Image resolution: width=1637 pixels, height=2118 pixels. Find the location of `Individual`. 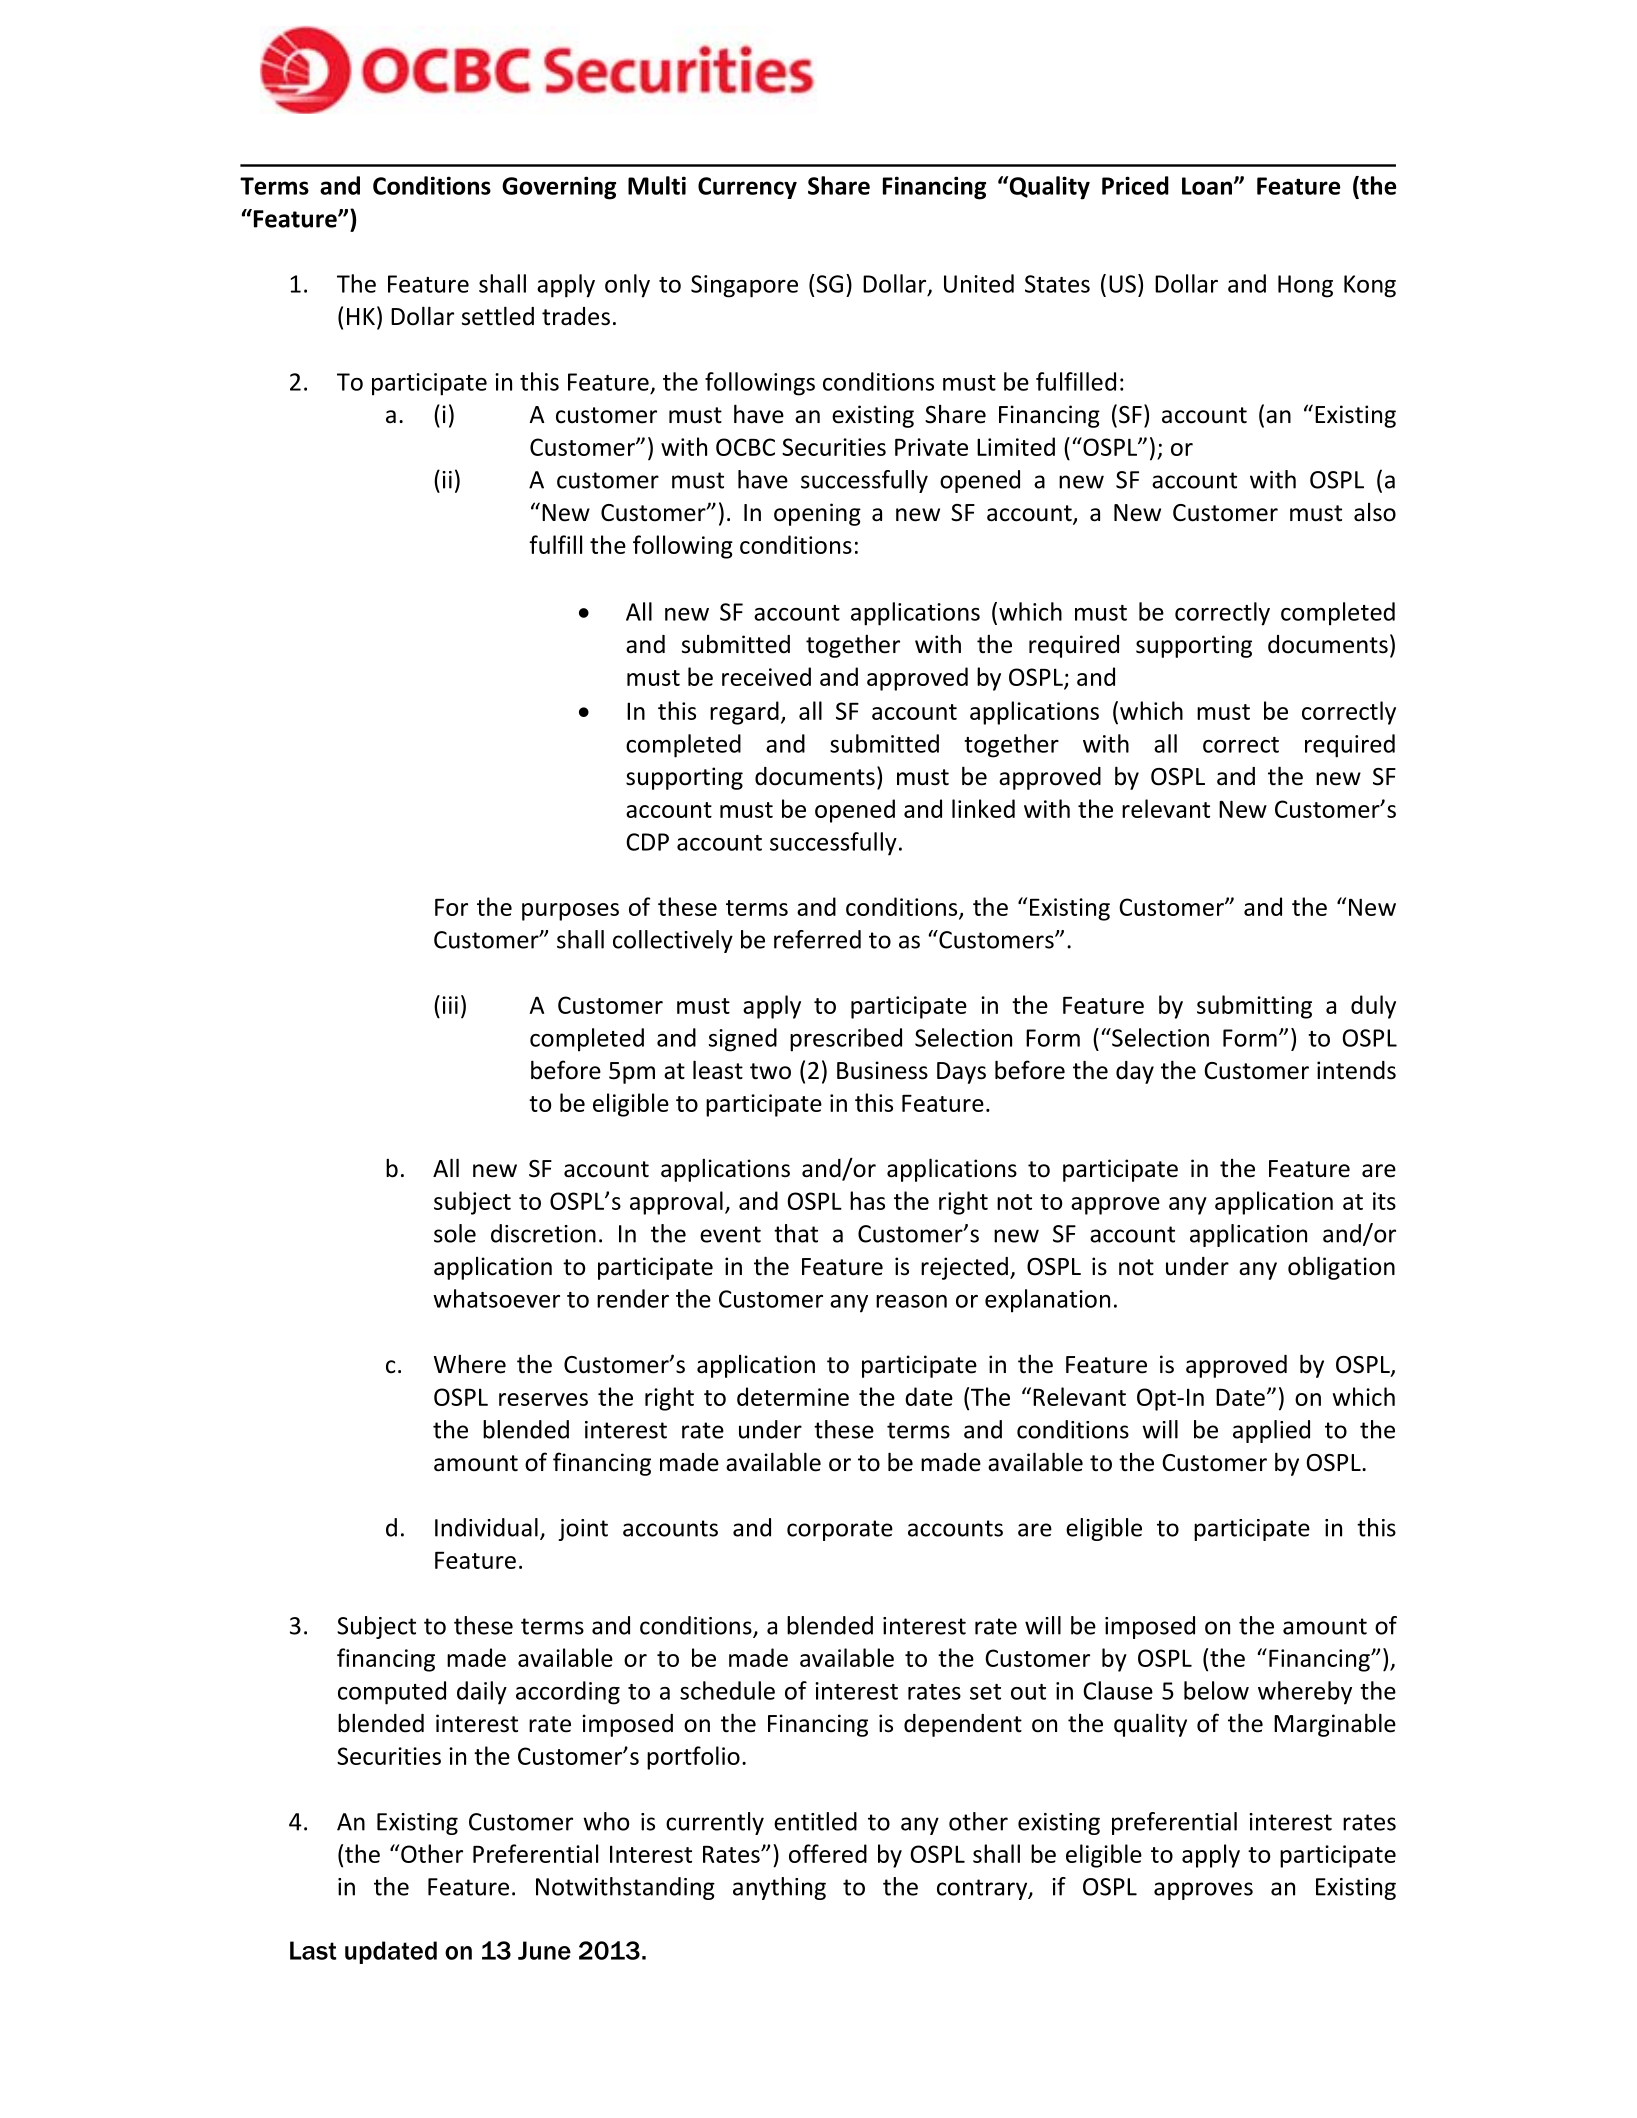

Individual is located at coordinates (486, 1527).
